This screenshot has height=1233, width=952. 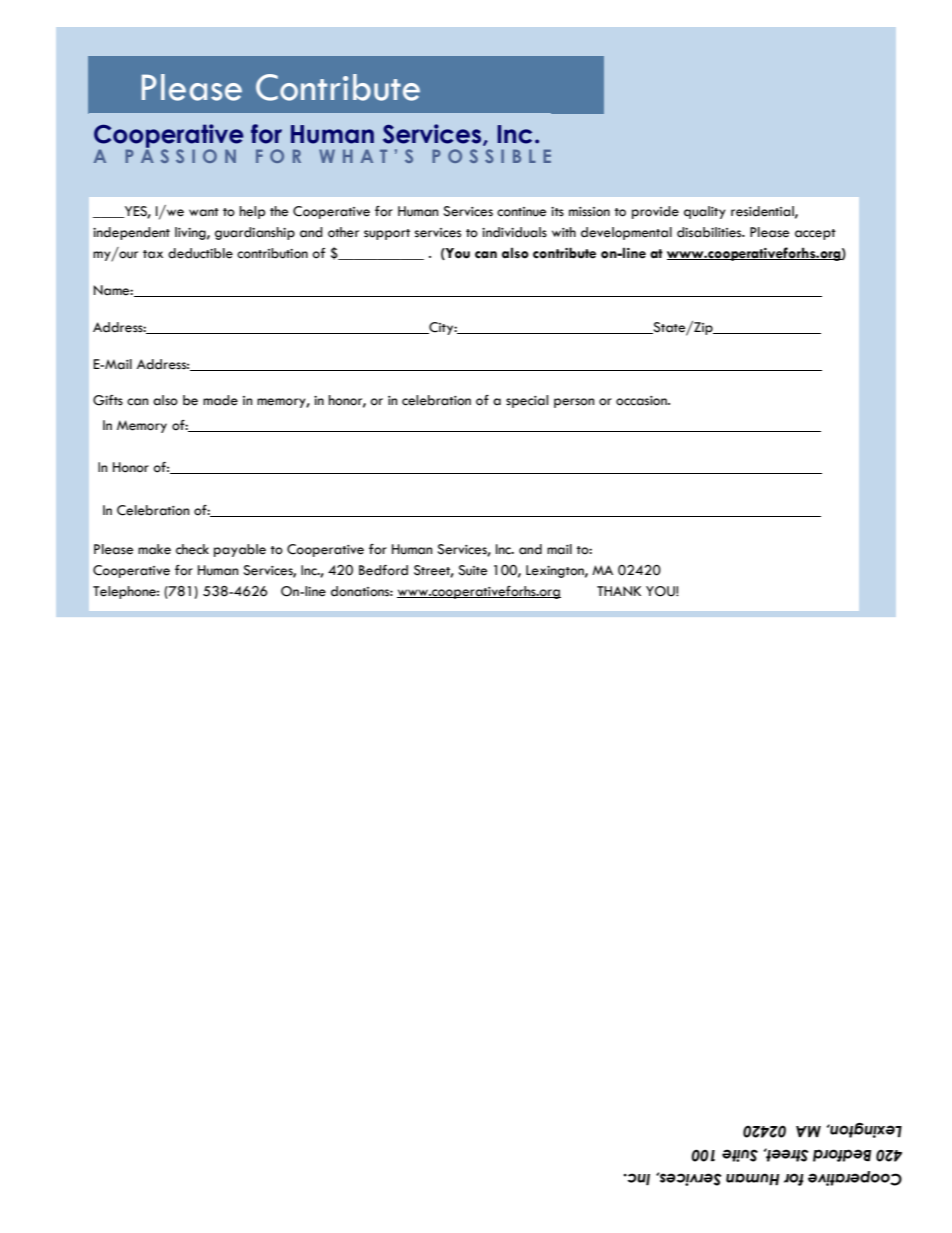 What do you see at coordinates (527, 401) in the screenshot?
I see `special` at bounding box center [527, 401].
